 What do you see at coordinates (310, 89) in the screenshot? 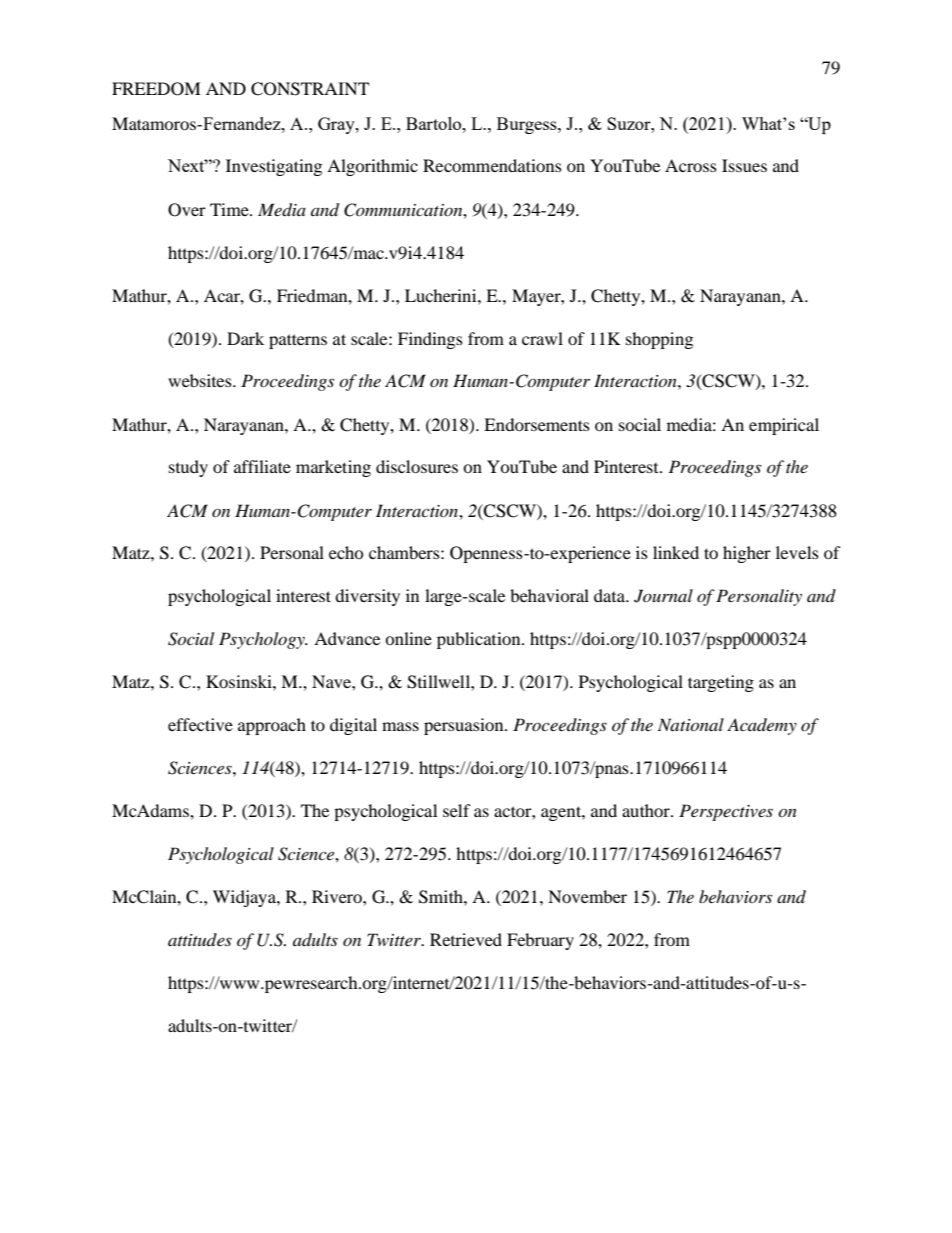
I see `CONSTRAINT` at bounding box center [310, 89].
